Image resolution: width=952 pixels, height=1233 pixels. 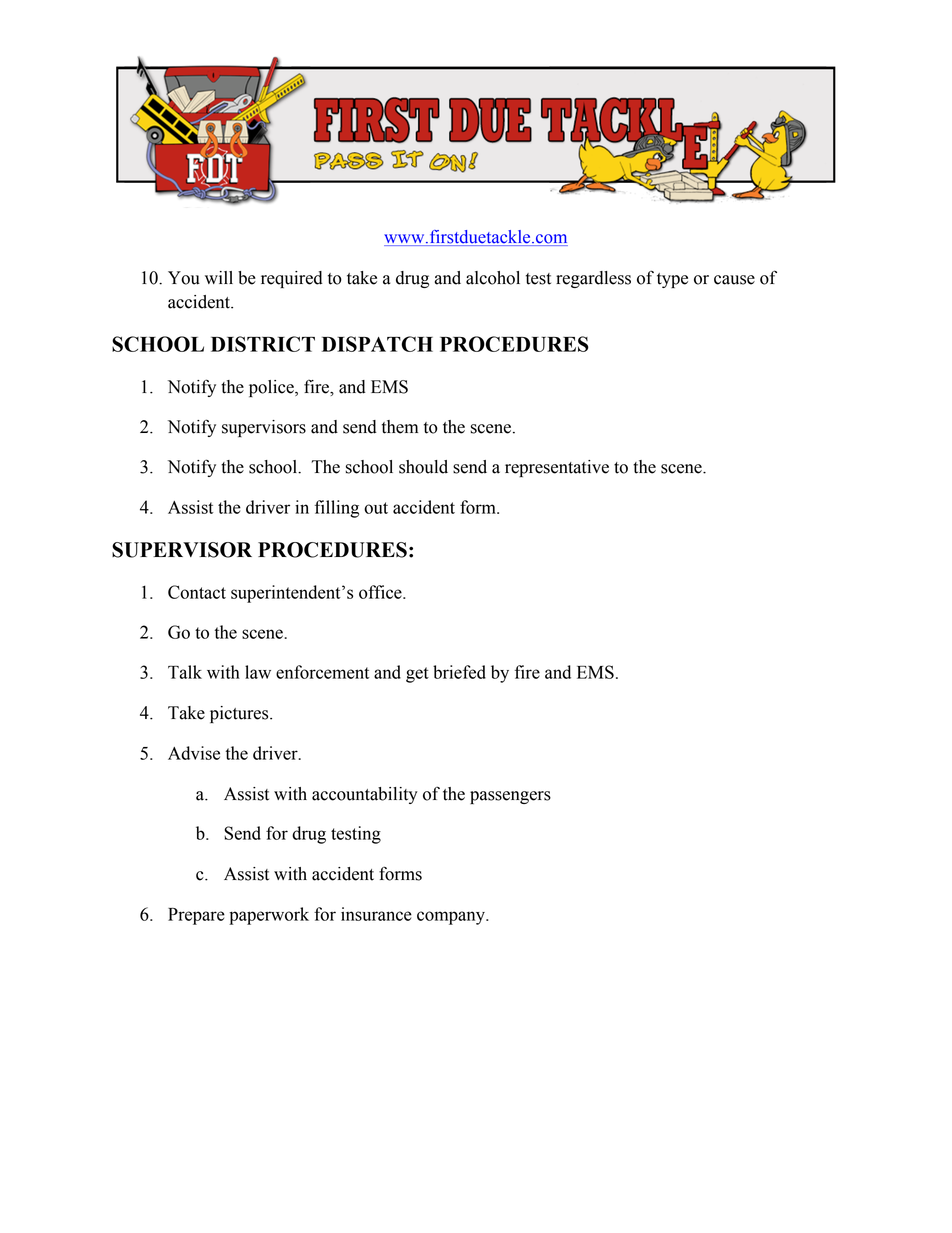 I want to click on Advise, so click(x=194, y=753).
